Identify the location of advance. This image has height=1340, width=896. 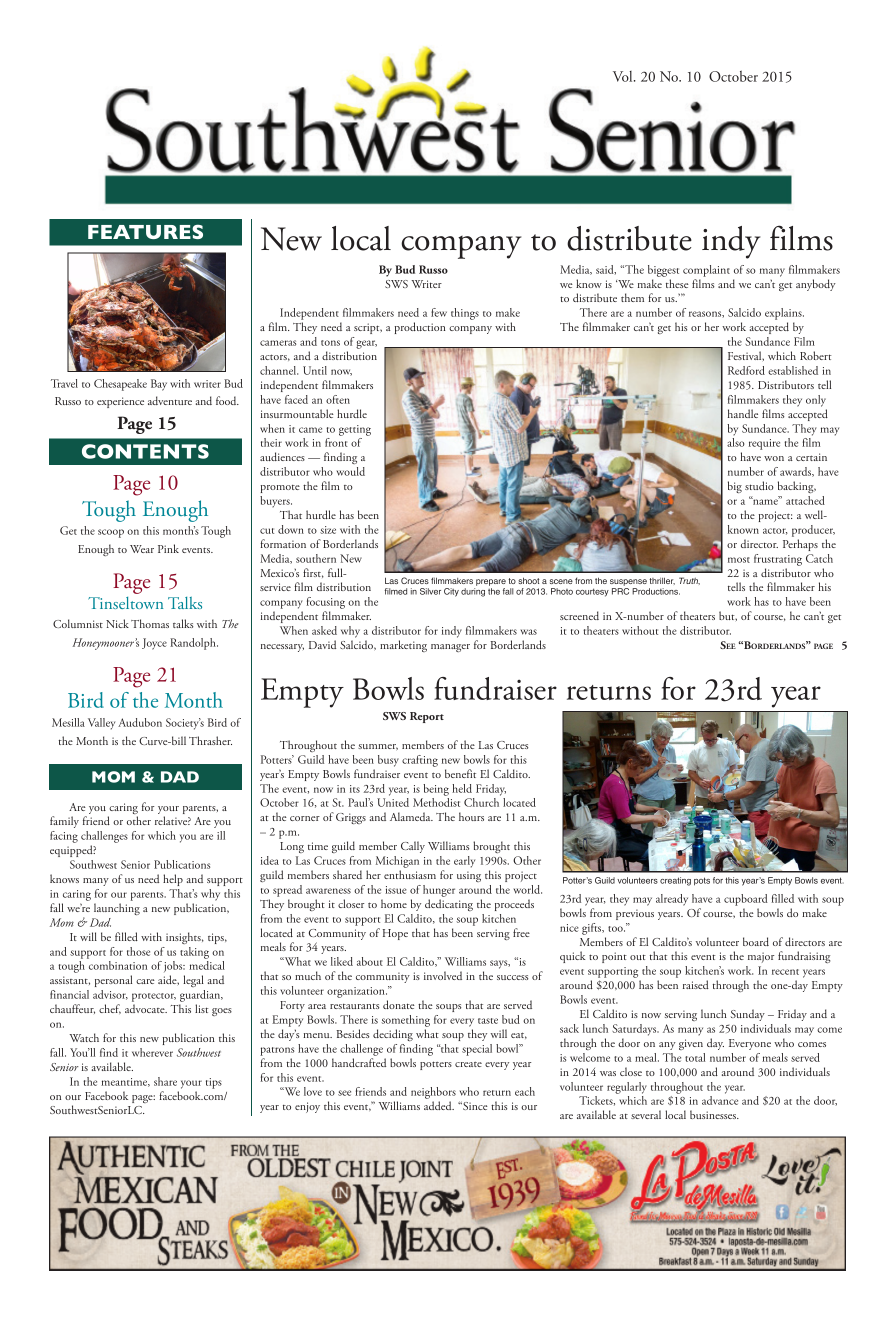
(720, 1100).
